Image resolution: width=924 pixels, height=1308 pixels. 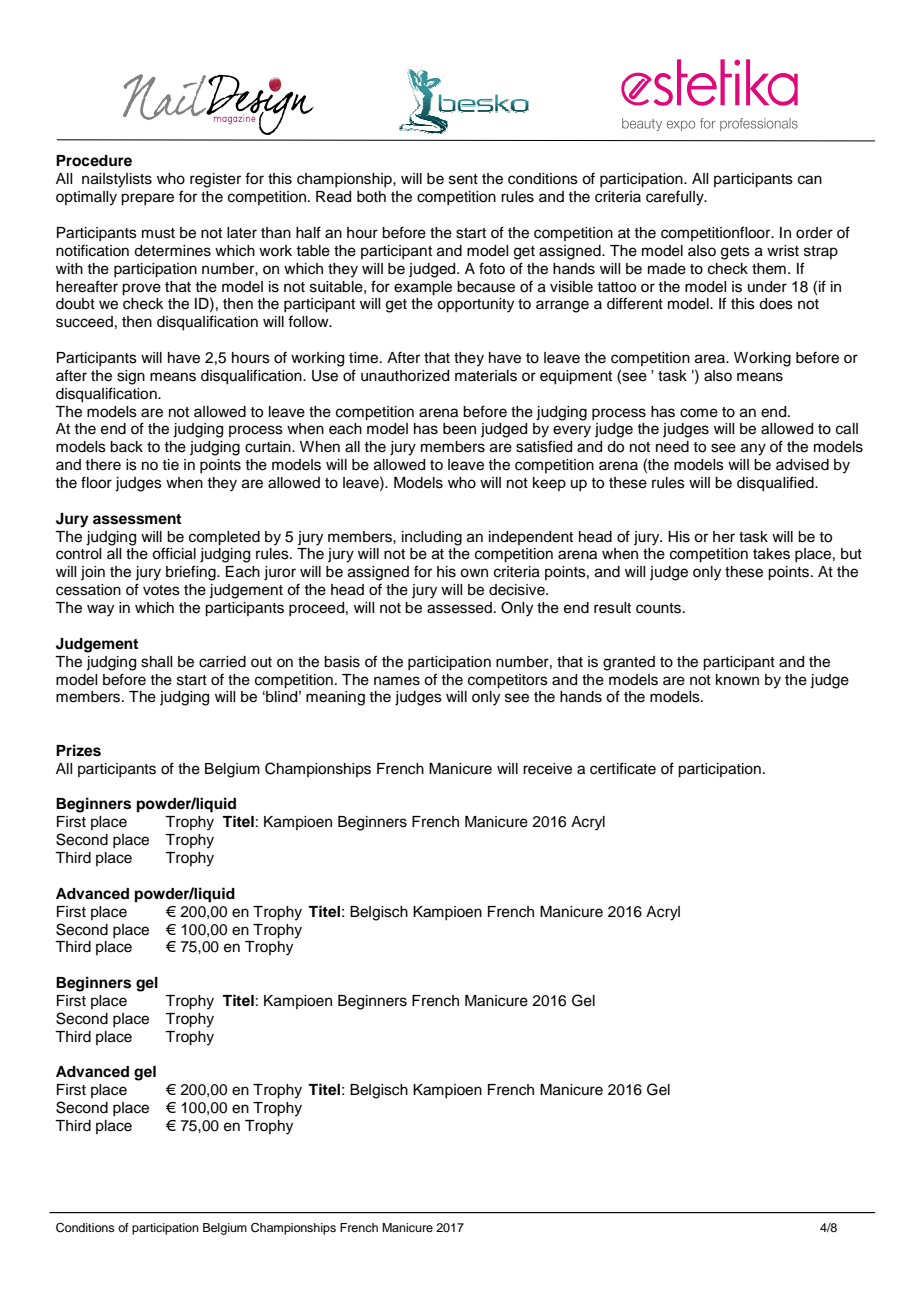 What do you see at coordinates (170, 465) in the screenshot?
I see `tie` at bounding box center [170, 465].
